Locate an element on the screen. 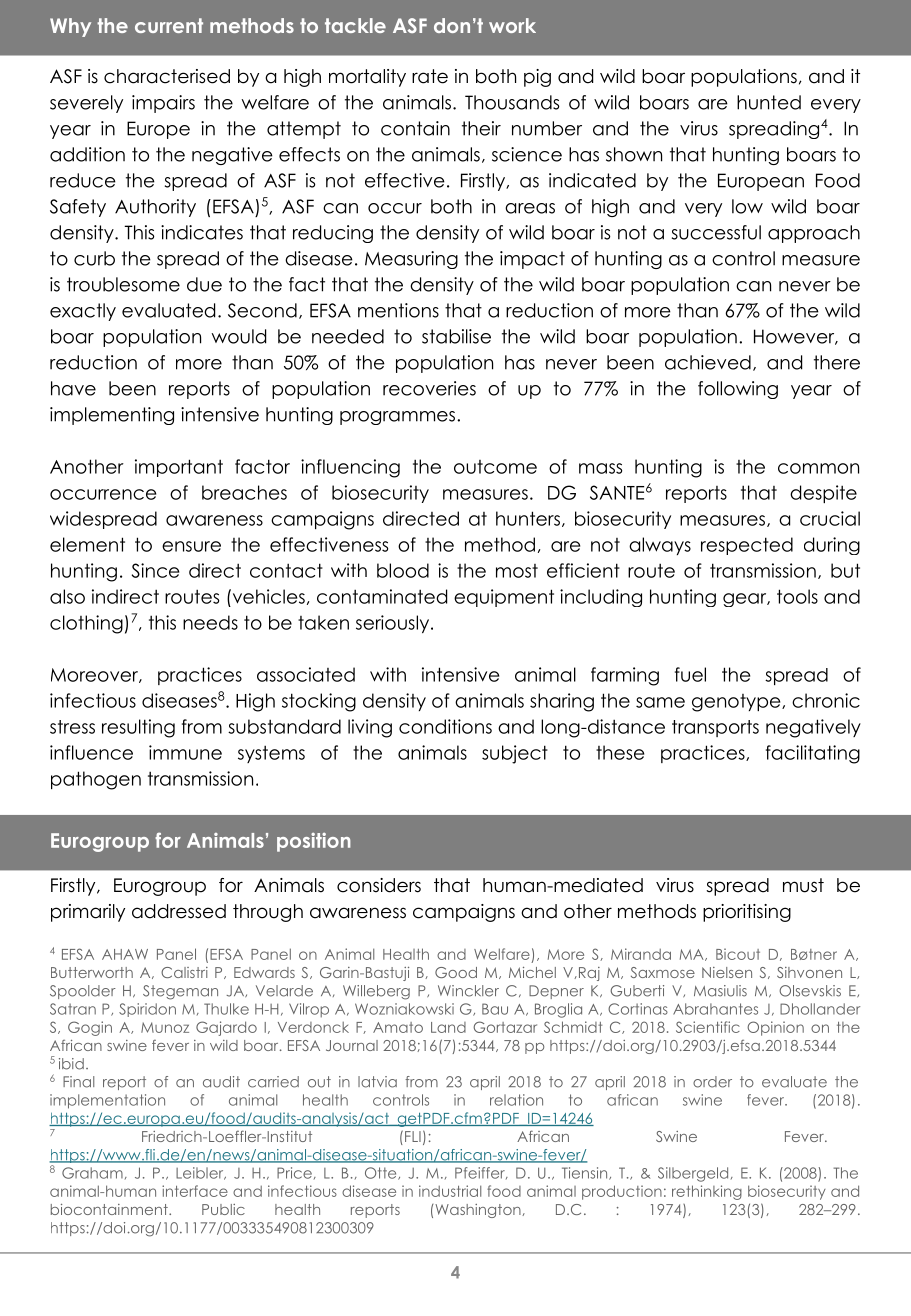 This screenshot has width=911, height=1316. industrial is located at coordinates (450, 1191).
